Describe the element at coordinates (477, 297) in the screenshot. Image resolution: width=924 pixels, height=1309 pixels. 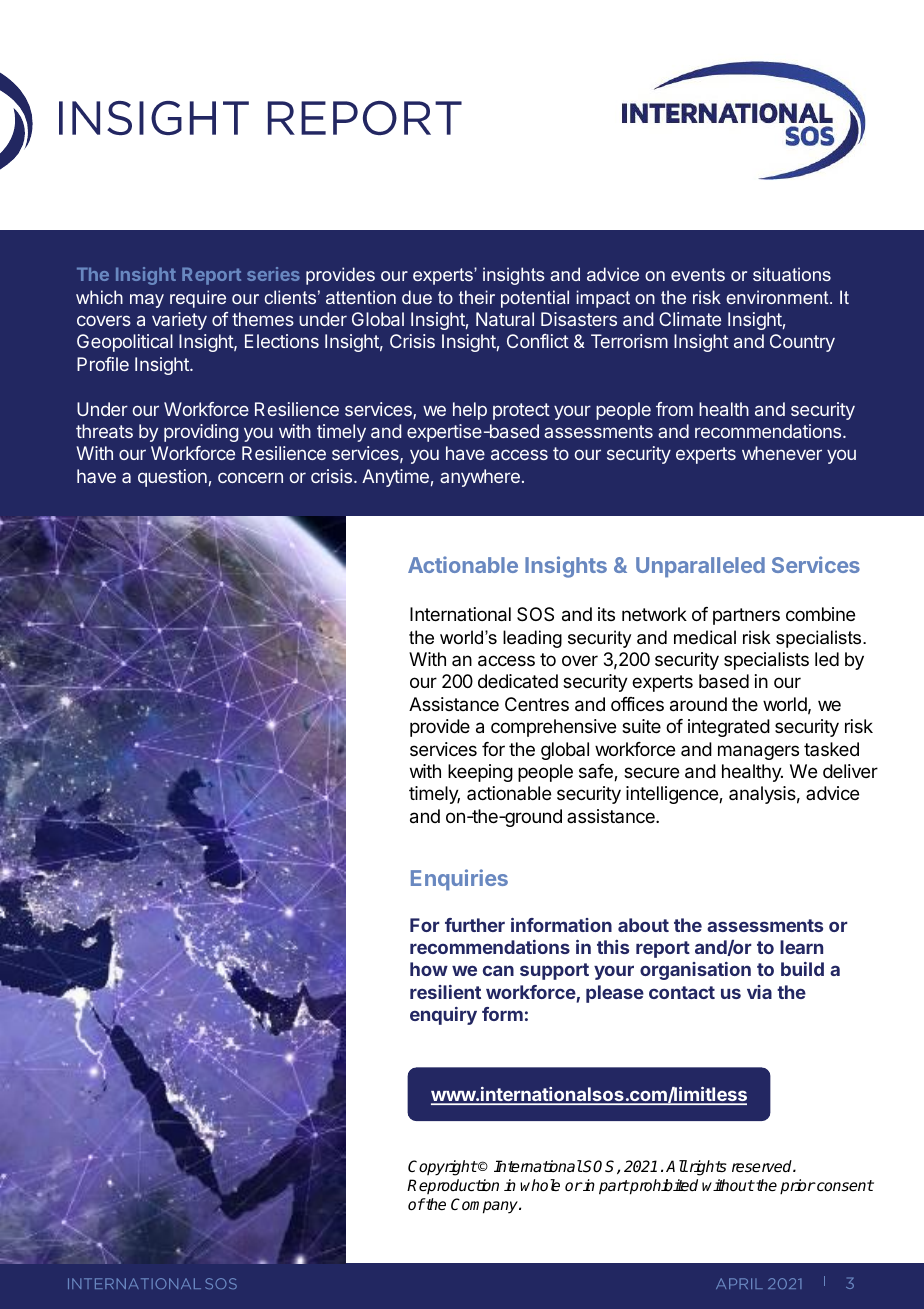
I see `their` at that location.
